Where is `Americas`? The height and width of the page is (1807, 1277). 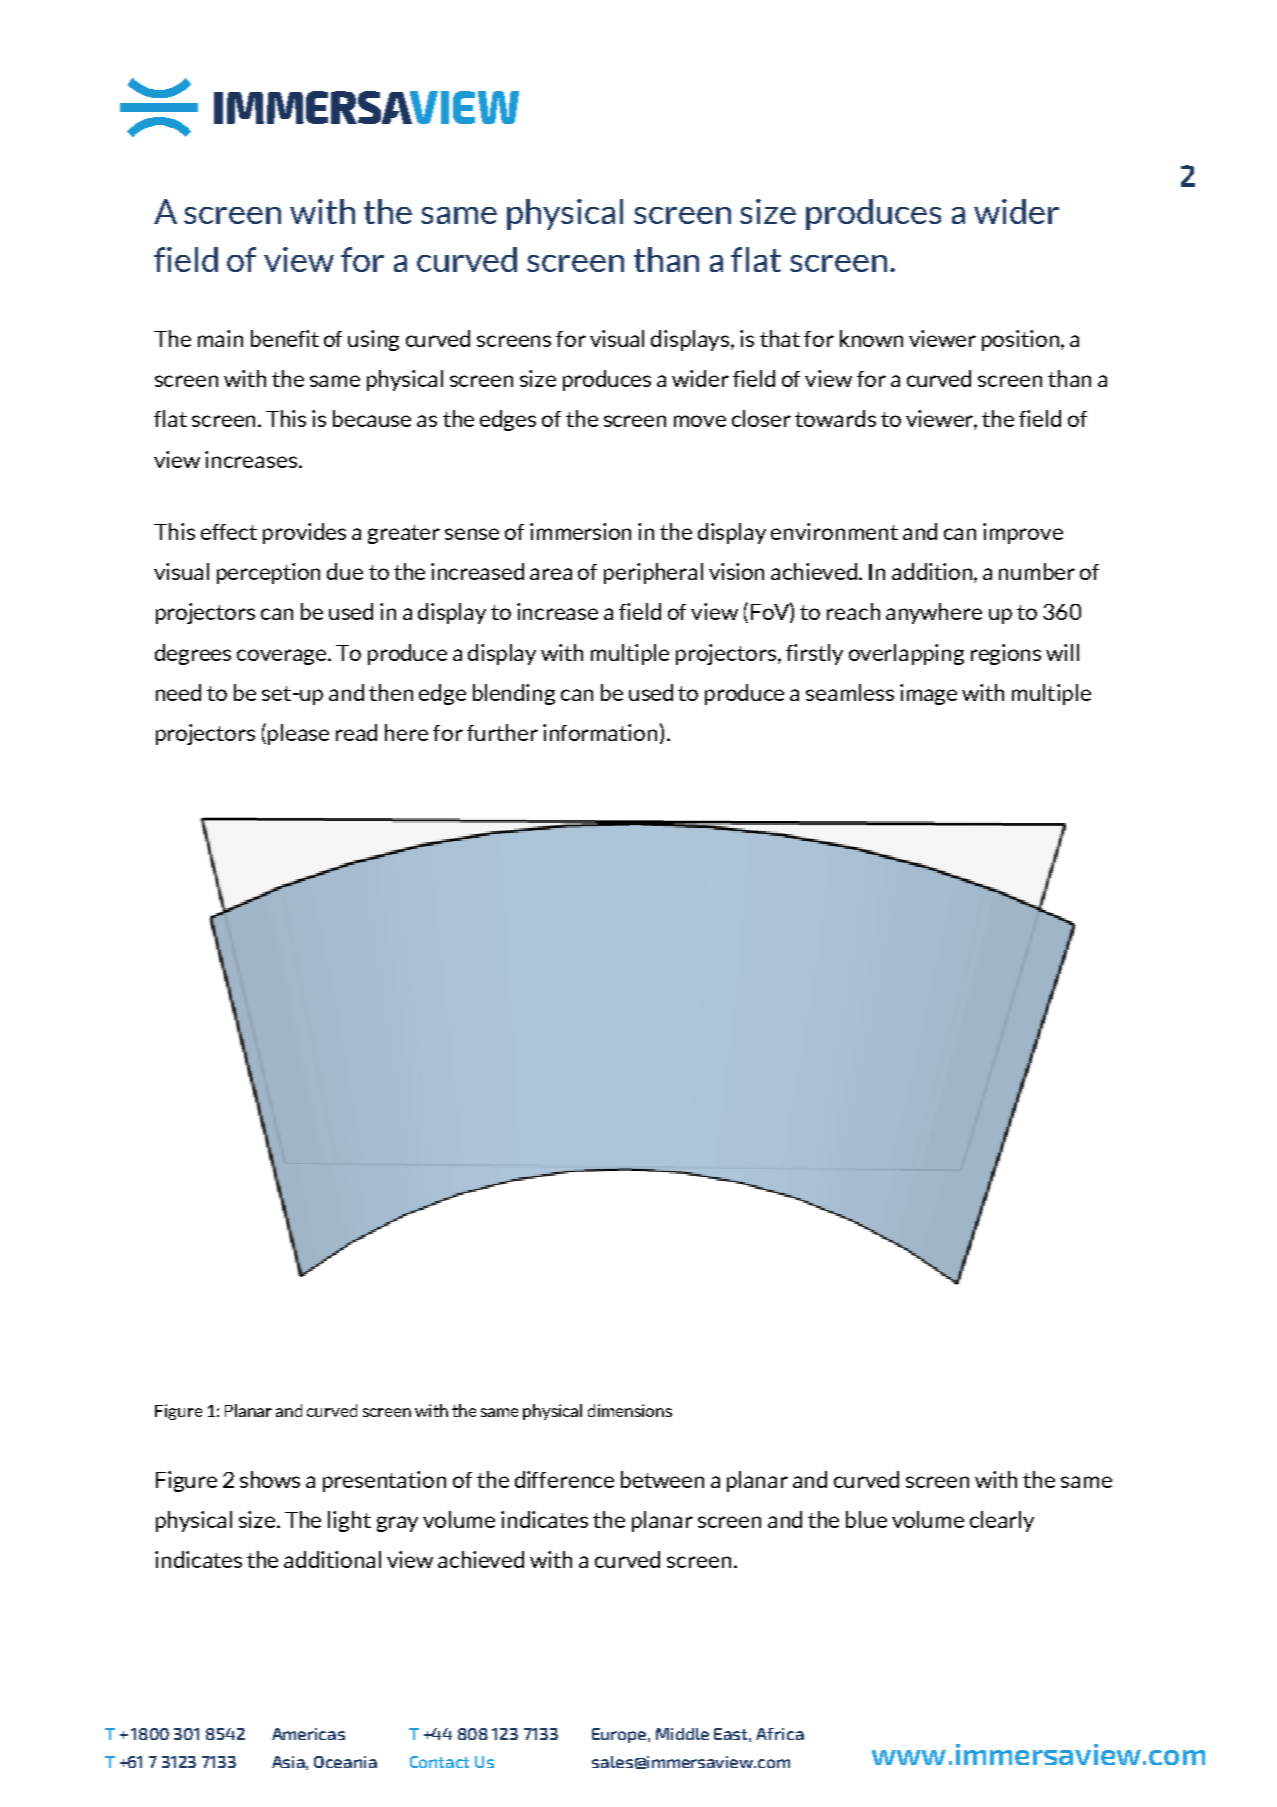
Americas is located at coordinates (308, 1734).
